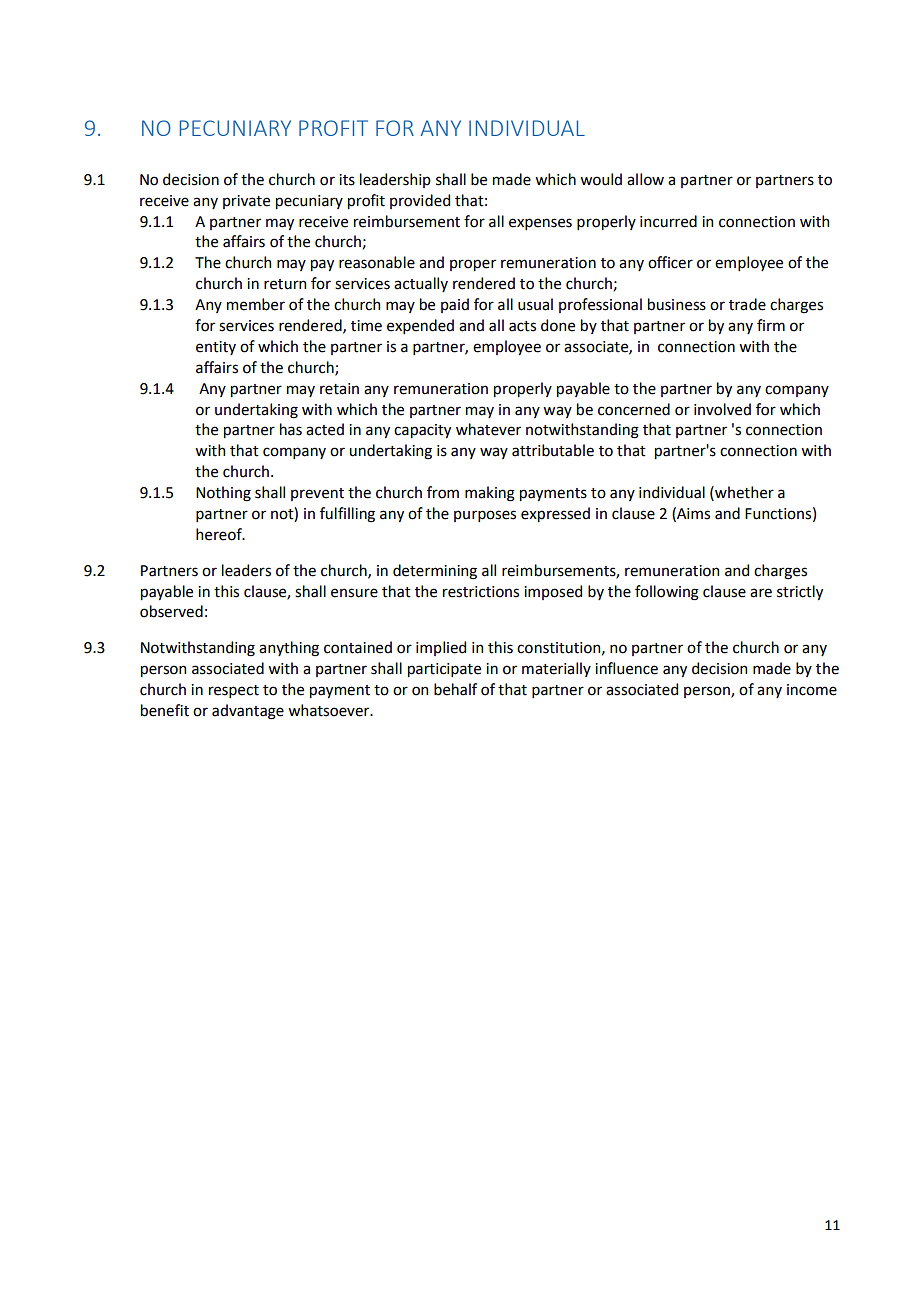  Describe the element at coordinates (771, 325) in the screenshot. I see `firm` at that location.
